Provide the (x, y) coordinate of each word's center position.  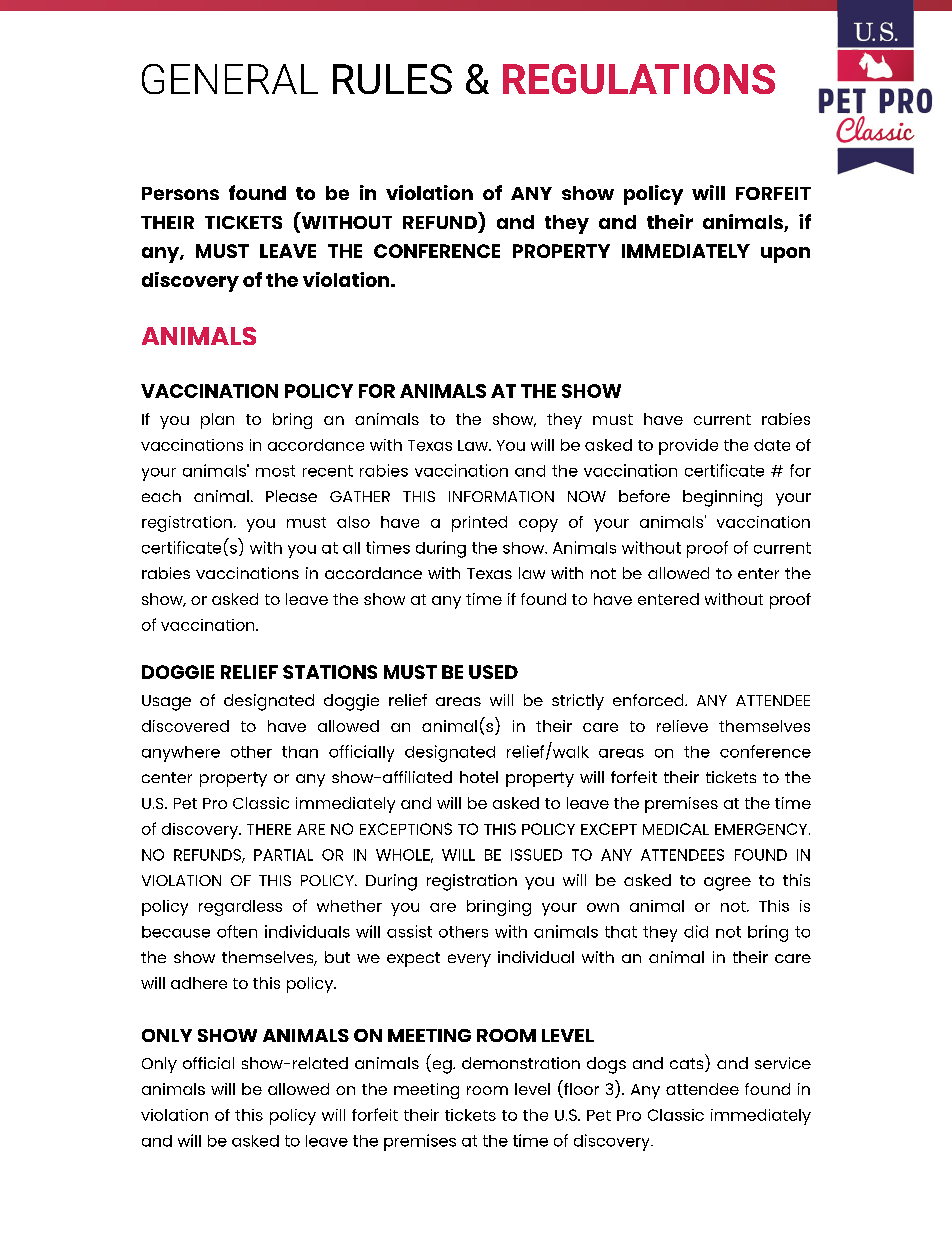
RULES (392, 79)
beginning (722, 498)
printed (479, 524)
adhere (199, 983)
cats (688, 1065)
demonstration (521, 1063)
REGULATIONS (639, 79)
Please (291, 496)
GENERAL (230, 79)
